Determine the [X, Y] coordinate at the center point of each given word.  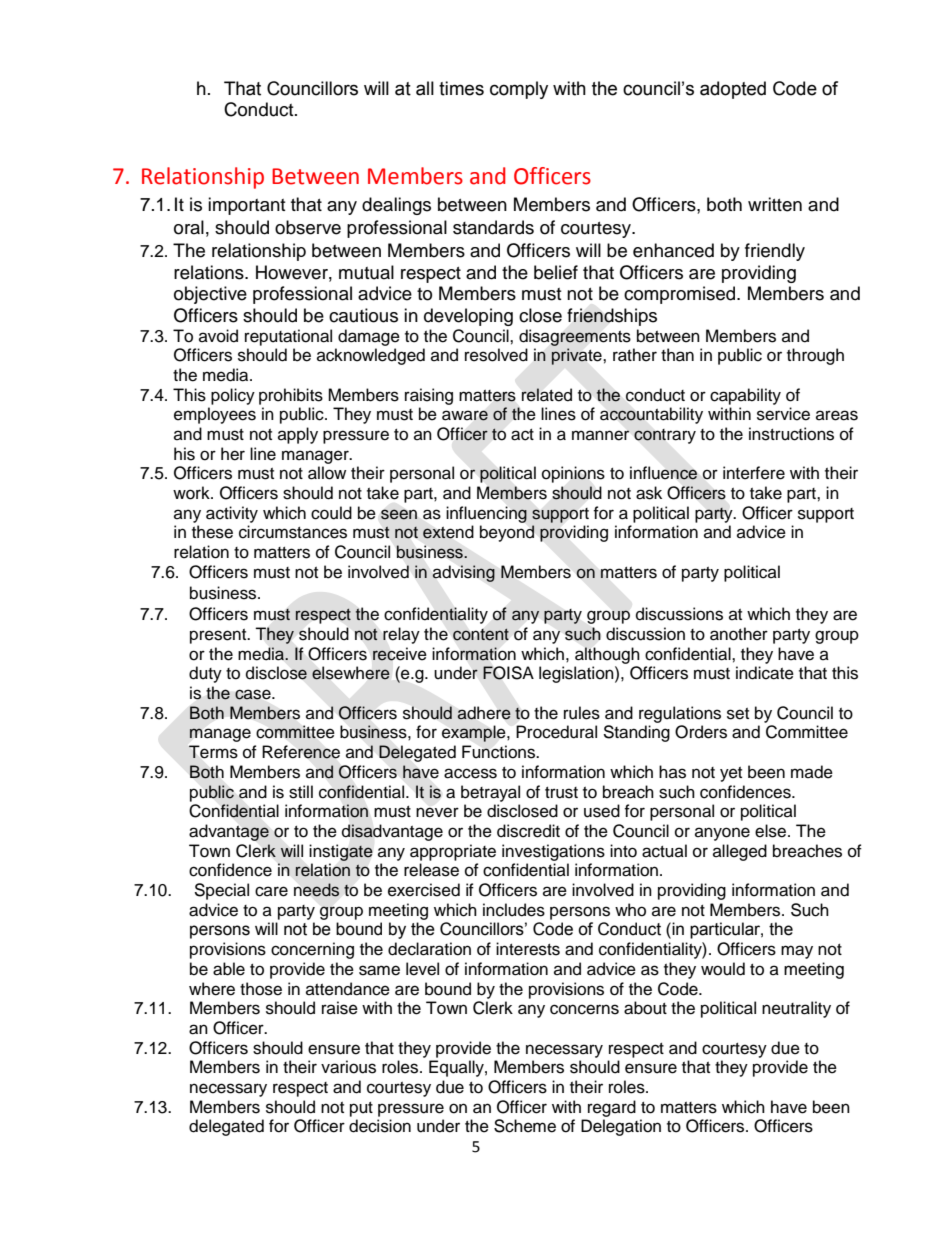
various [348, 1067]
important [246, 206]
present [219, 636]
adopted [733, 90]
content [481, 635]
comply [519, 90]
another [739, 634]
